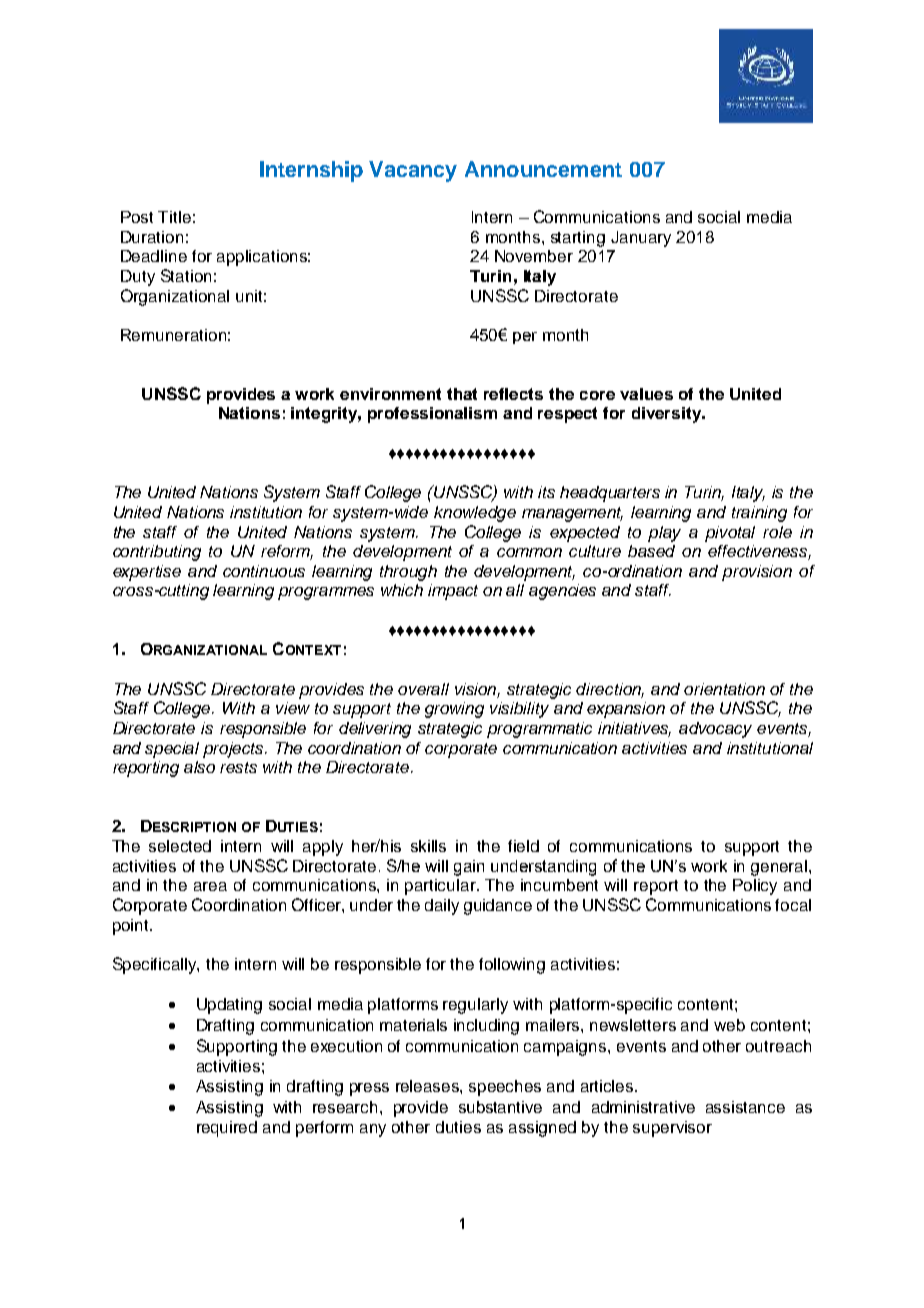 This page has width=924, height=1308. Describe the element at coordinates (174, 217) in the page. I see `Title` at that location.
